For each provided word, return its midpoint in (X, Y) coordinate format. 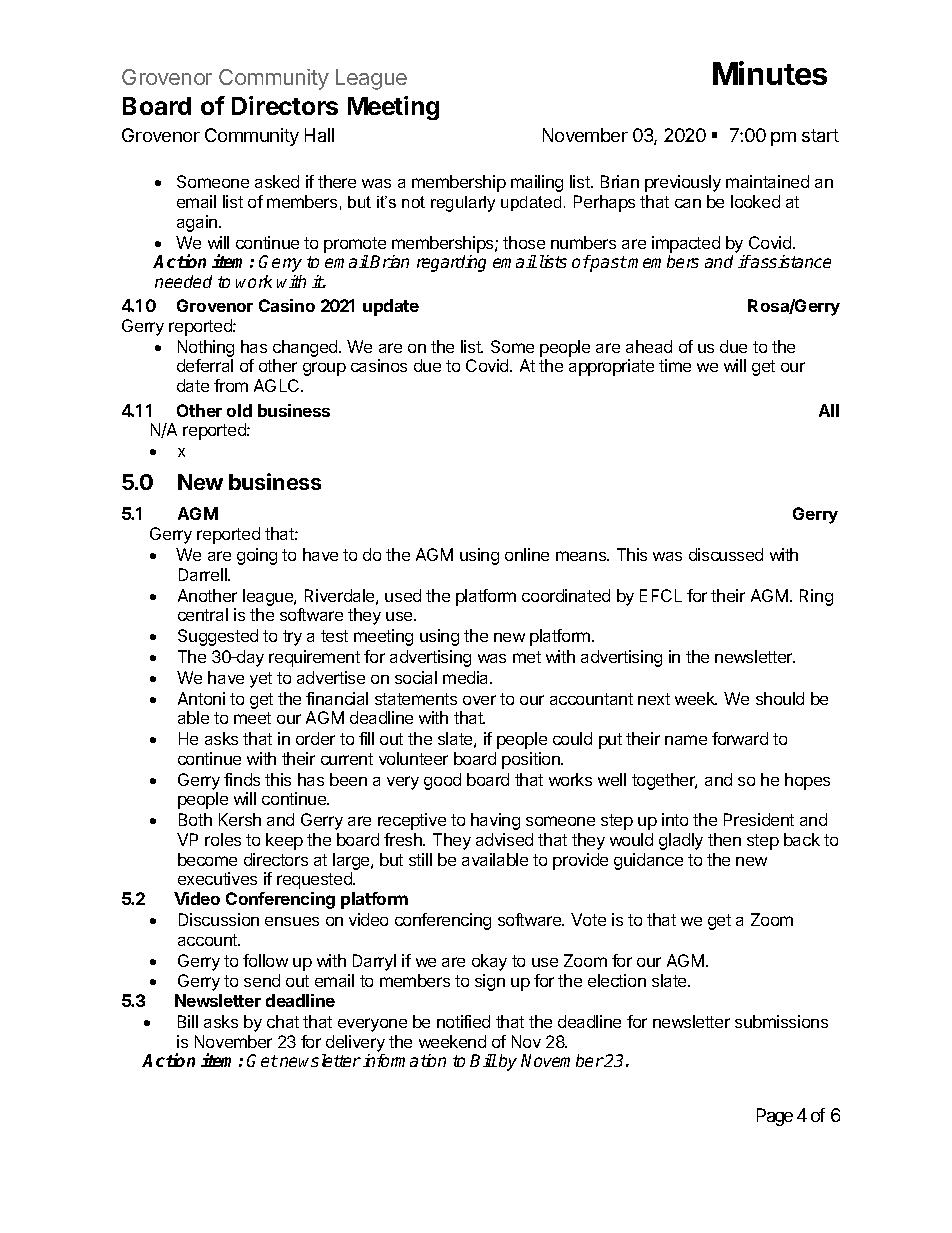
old (239, 410)
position (532, 760)
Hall (319, 135)
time (675, 365)
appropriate (611, 367)
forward (740, 738)
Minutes (770, 73)
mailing (537, 183)
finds (242, 779)
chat (283, 1021)
